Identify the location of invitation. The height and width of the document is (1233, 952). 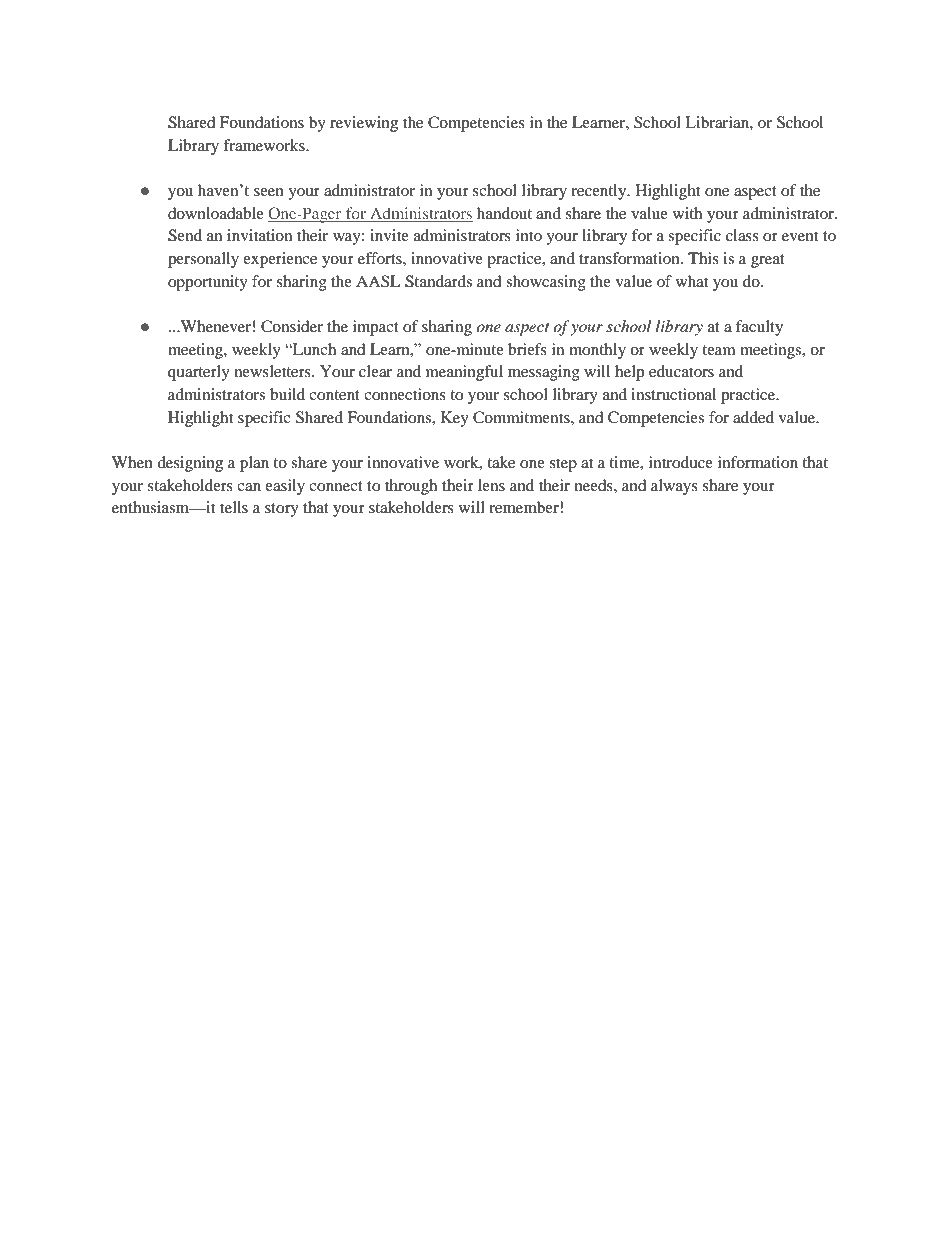
(259, 235).
